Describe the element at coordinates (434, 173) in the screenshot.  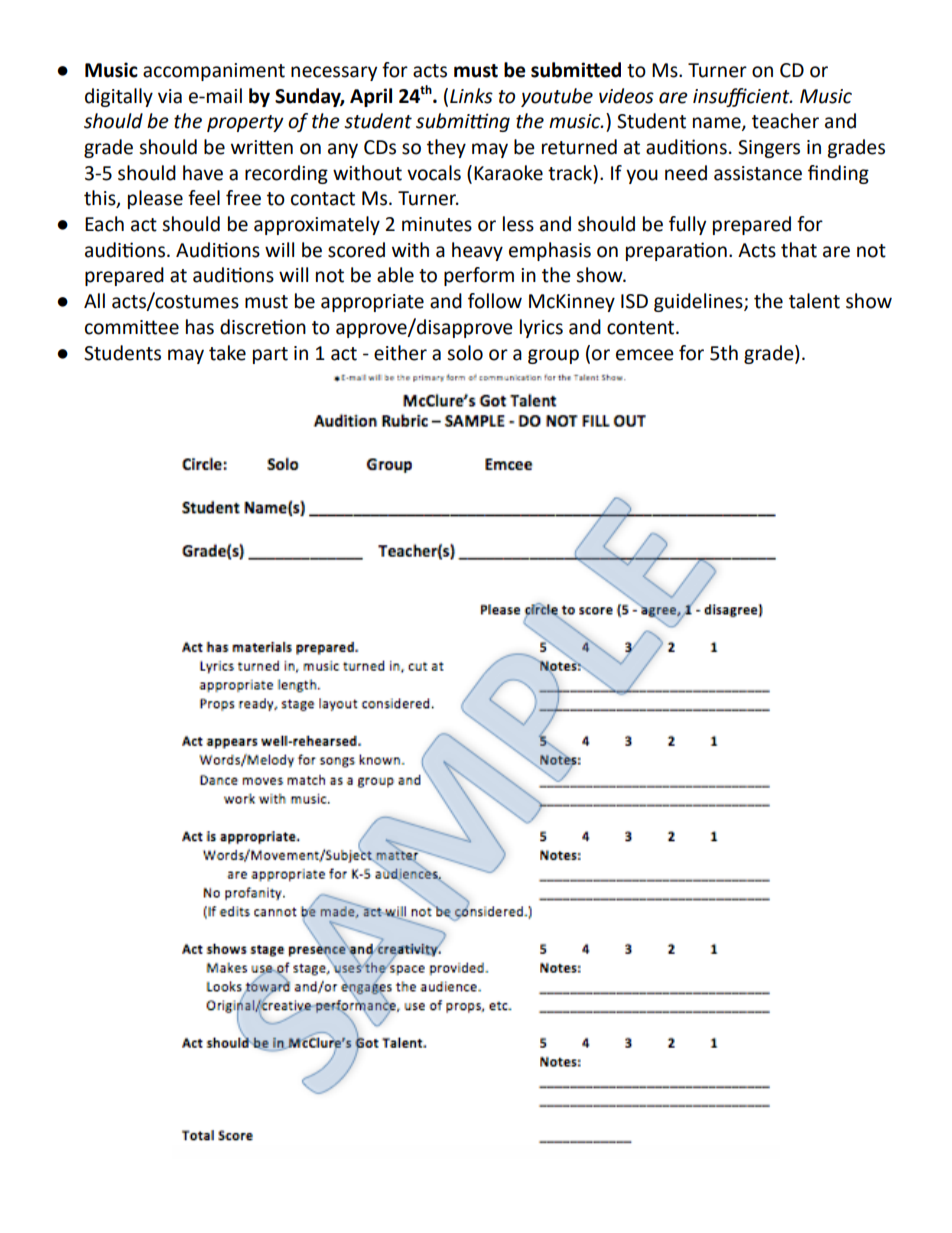
I see `vocals` at that location.
